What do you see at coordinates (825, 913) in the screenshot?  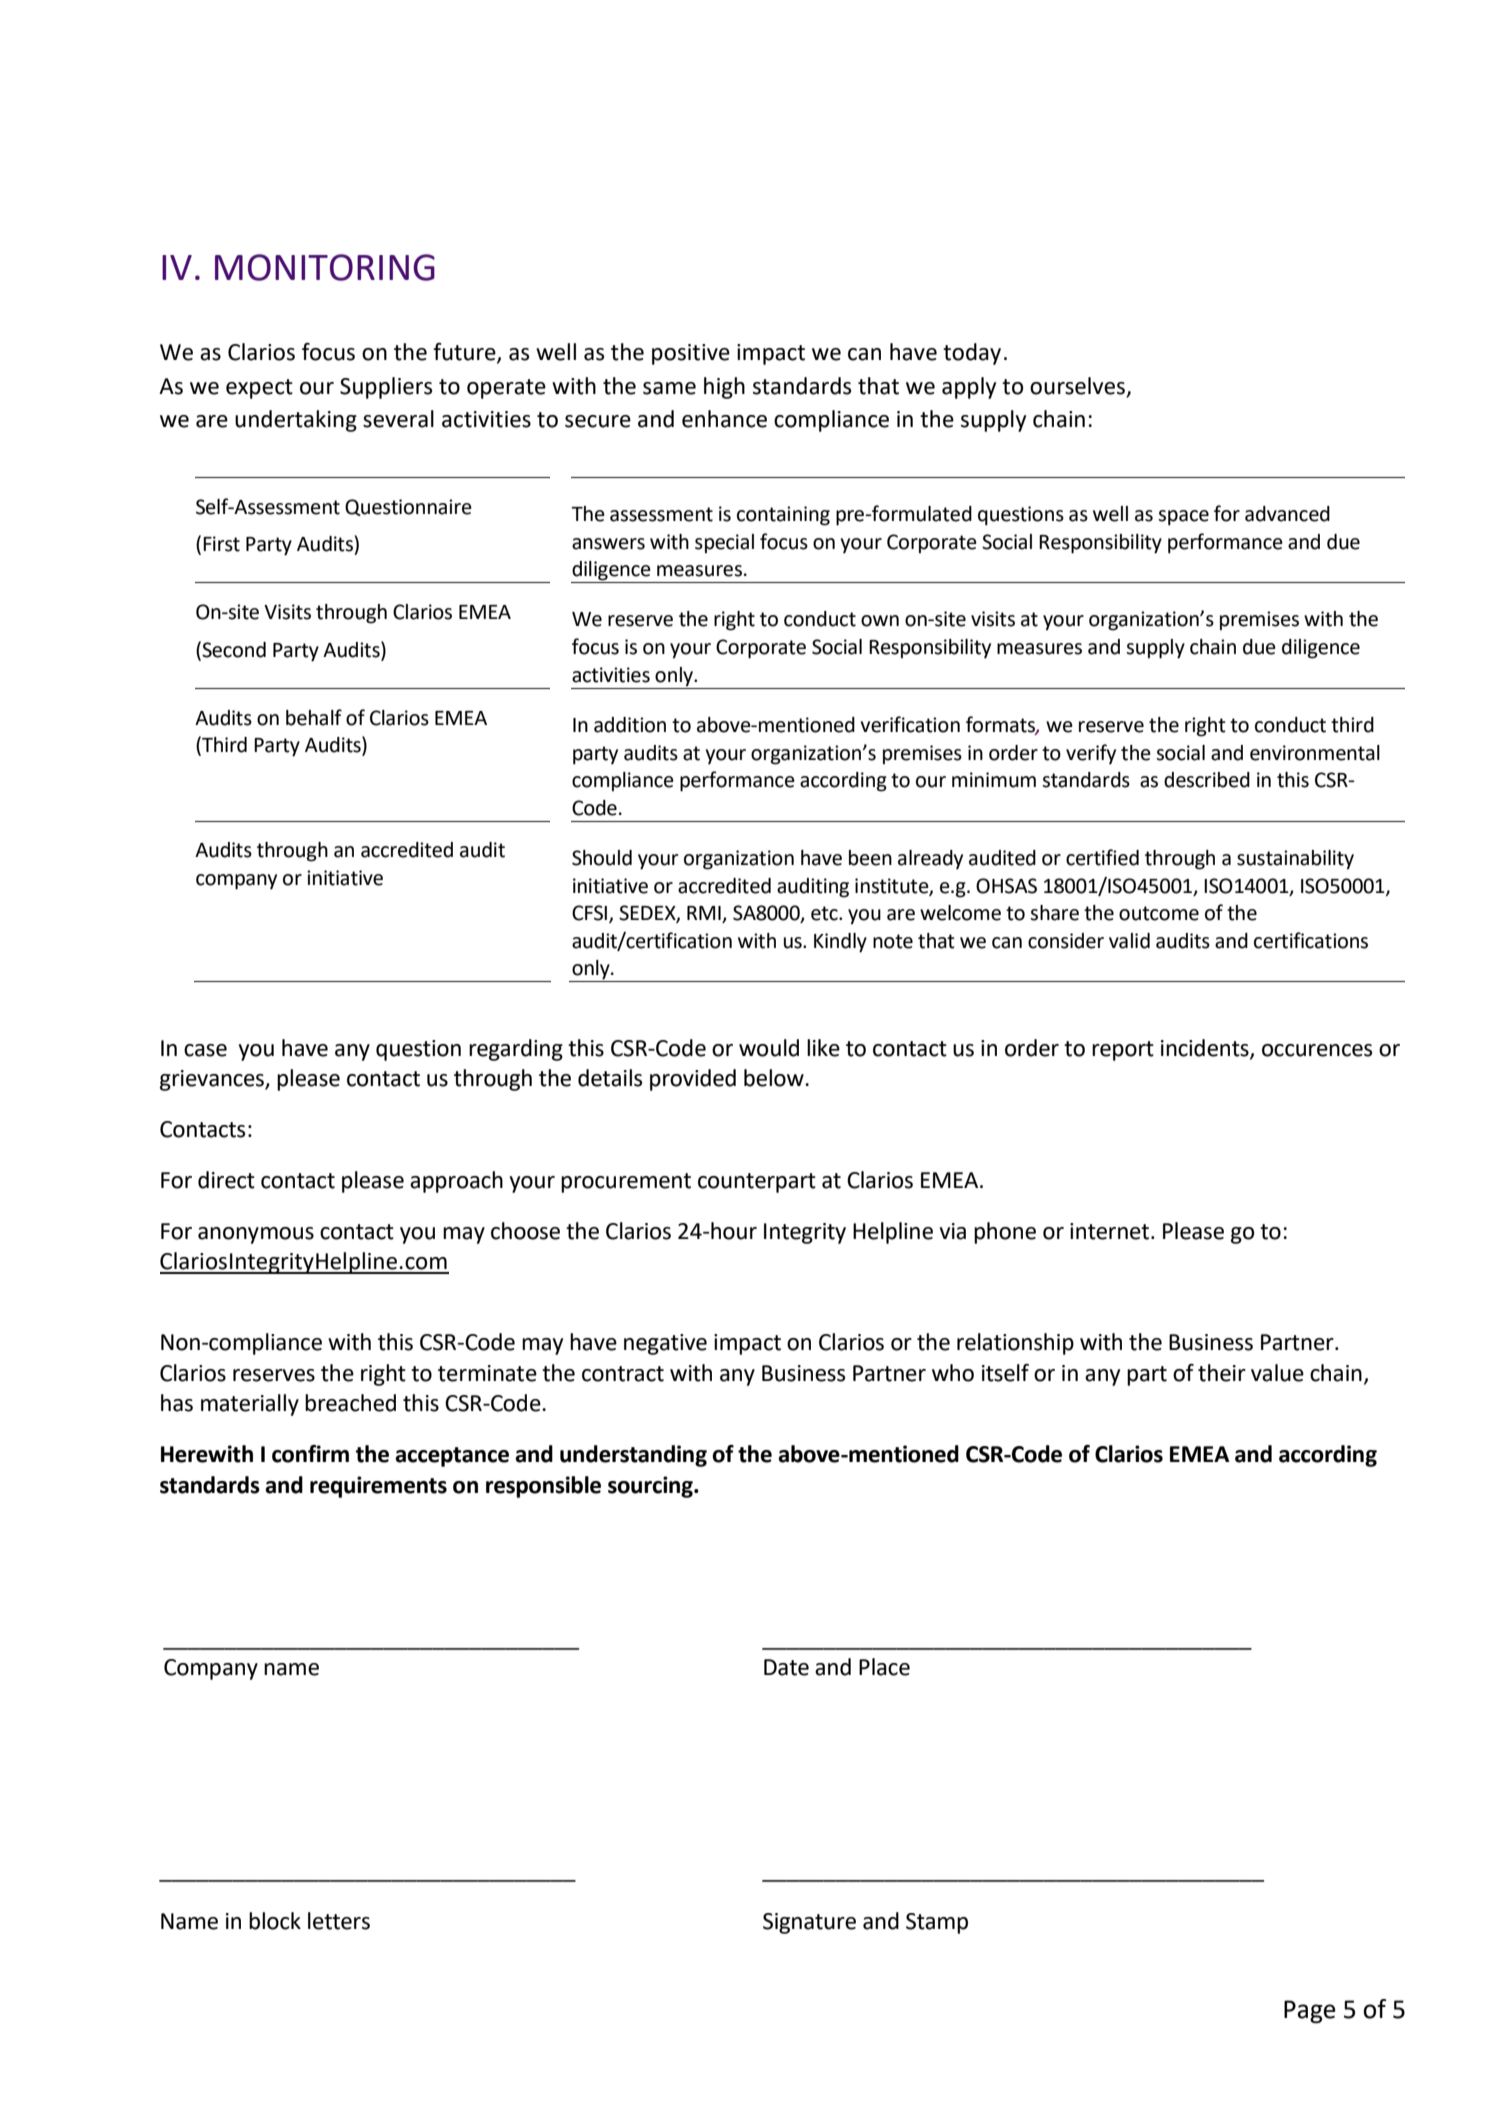 I see `etc` at bounding box center [825, 913].
